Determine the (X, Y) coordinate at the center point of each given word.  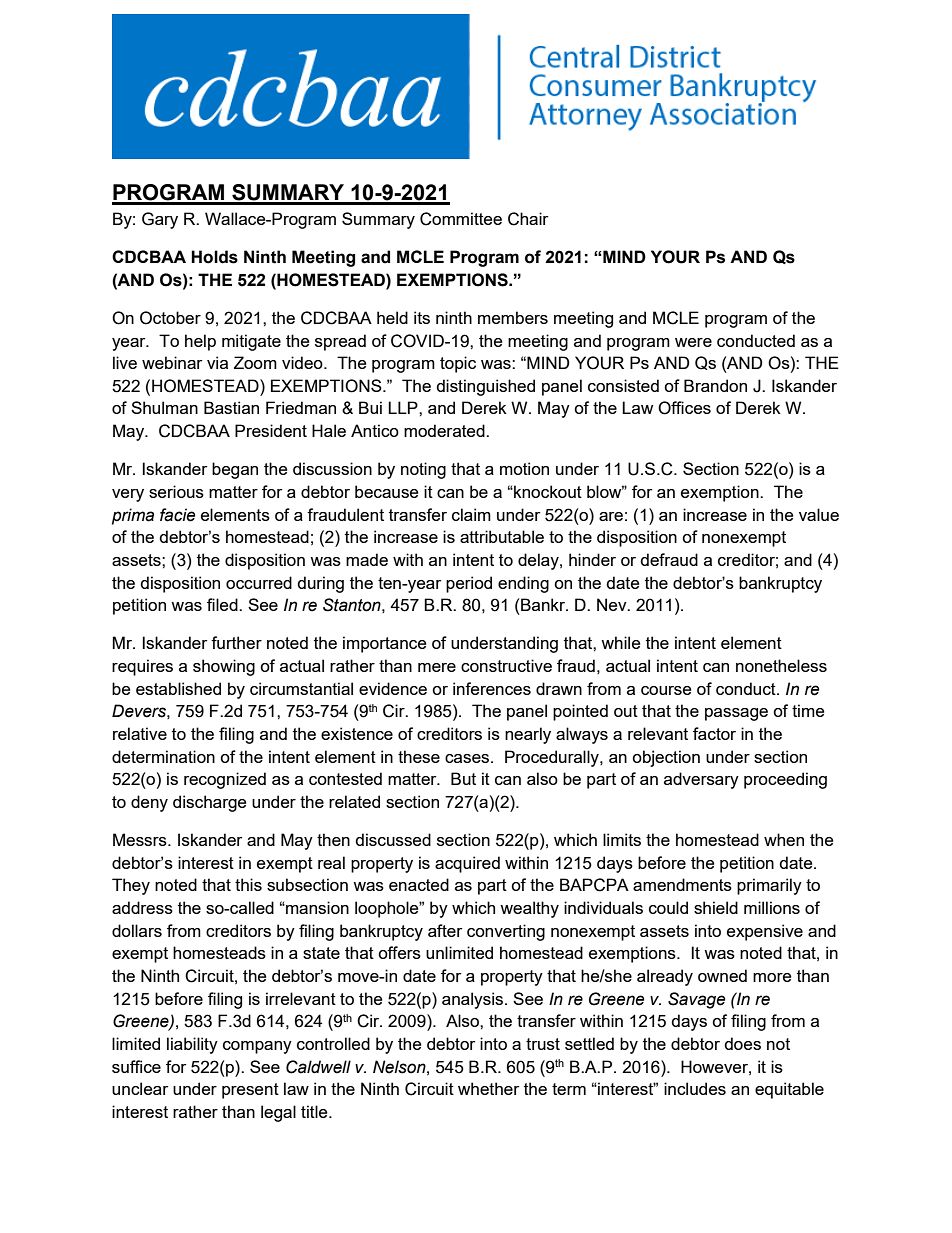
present (250, 1091)
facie (177, 515)
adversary (701, 780)
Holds (214, 257)
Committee (461, 219)
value (819, 514)
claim (471, 514)
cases (468, 758)
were (693, 342)
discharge (209, 803)
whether (488, 1088)
